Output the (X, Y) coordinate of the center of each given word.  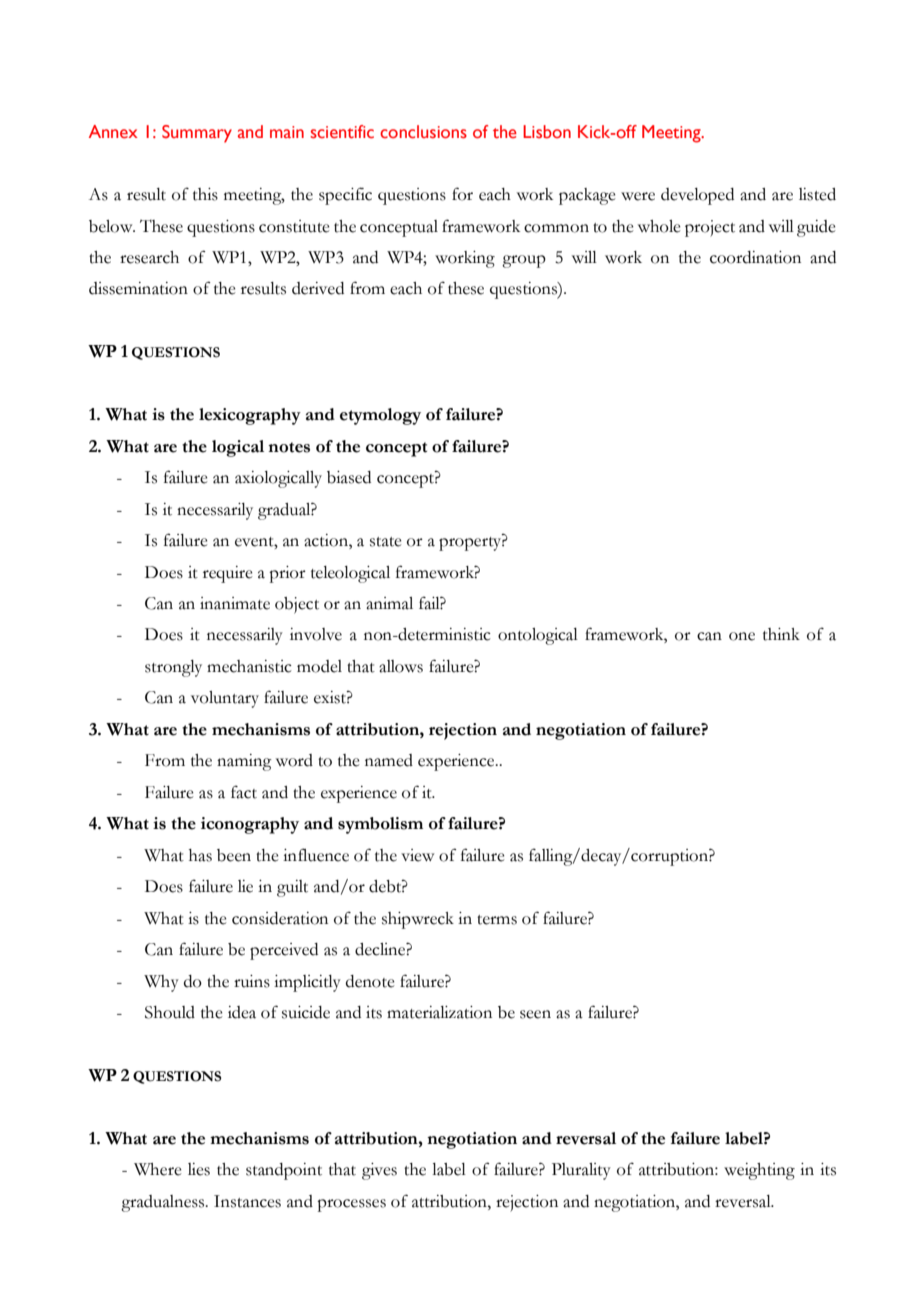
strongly (173, 668)
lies (199, 1169)
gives (379, 1171)
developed (697, 196)
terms (497, 920)
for (462, 194)
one (742, 636)
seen (535, 1014)
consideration (280, 918)
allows (401, 666)
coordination (755, 257)
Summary (197, 134)
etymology (380, 416)
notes (289, 447)
